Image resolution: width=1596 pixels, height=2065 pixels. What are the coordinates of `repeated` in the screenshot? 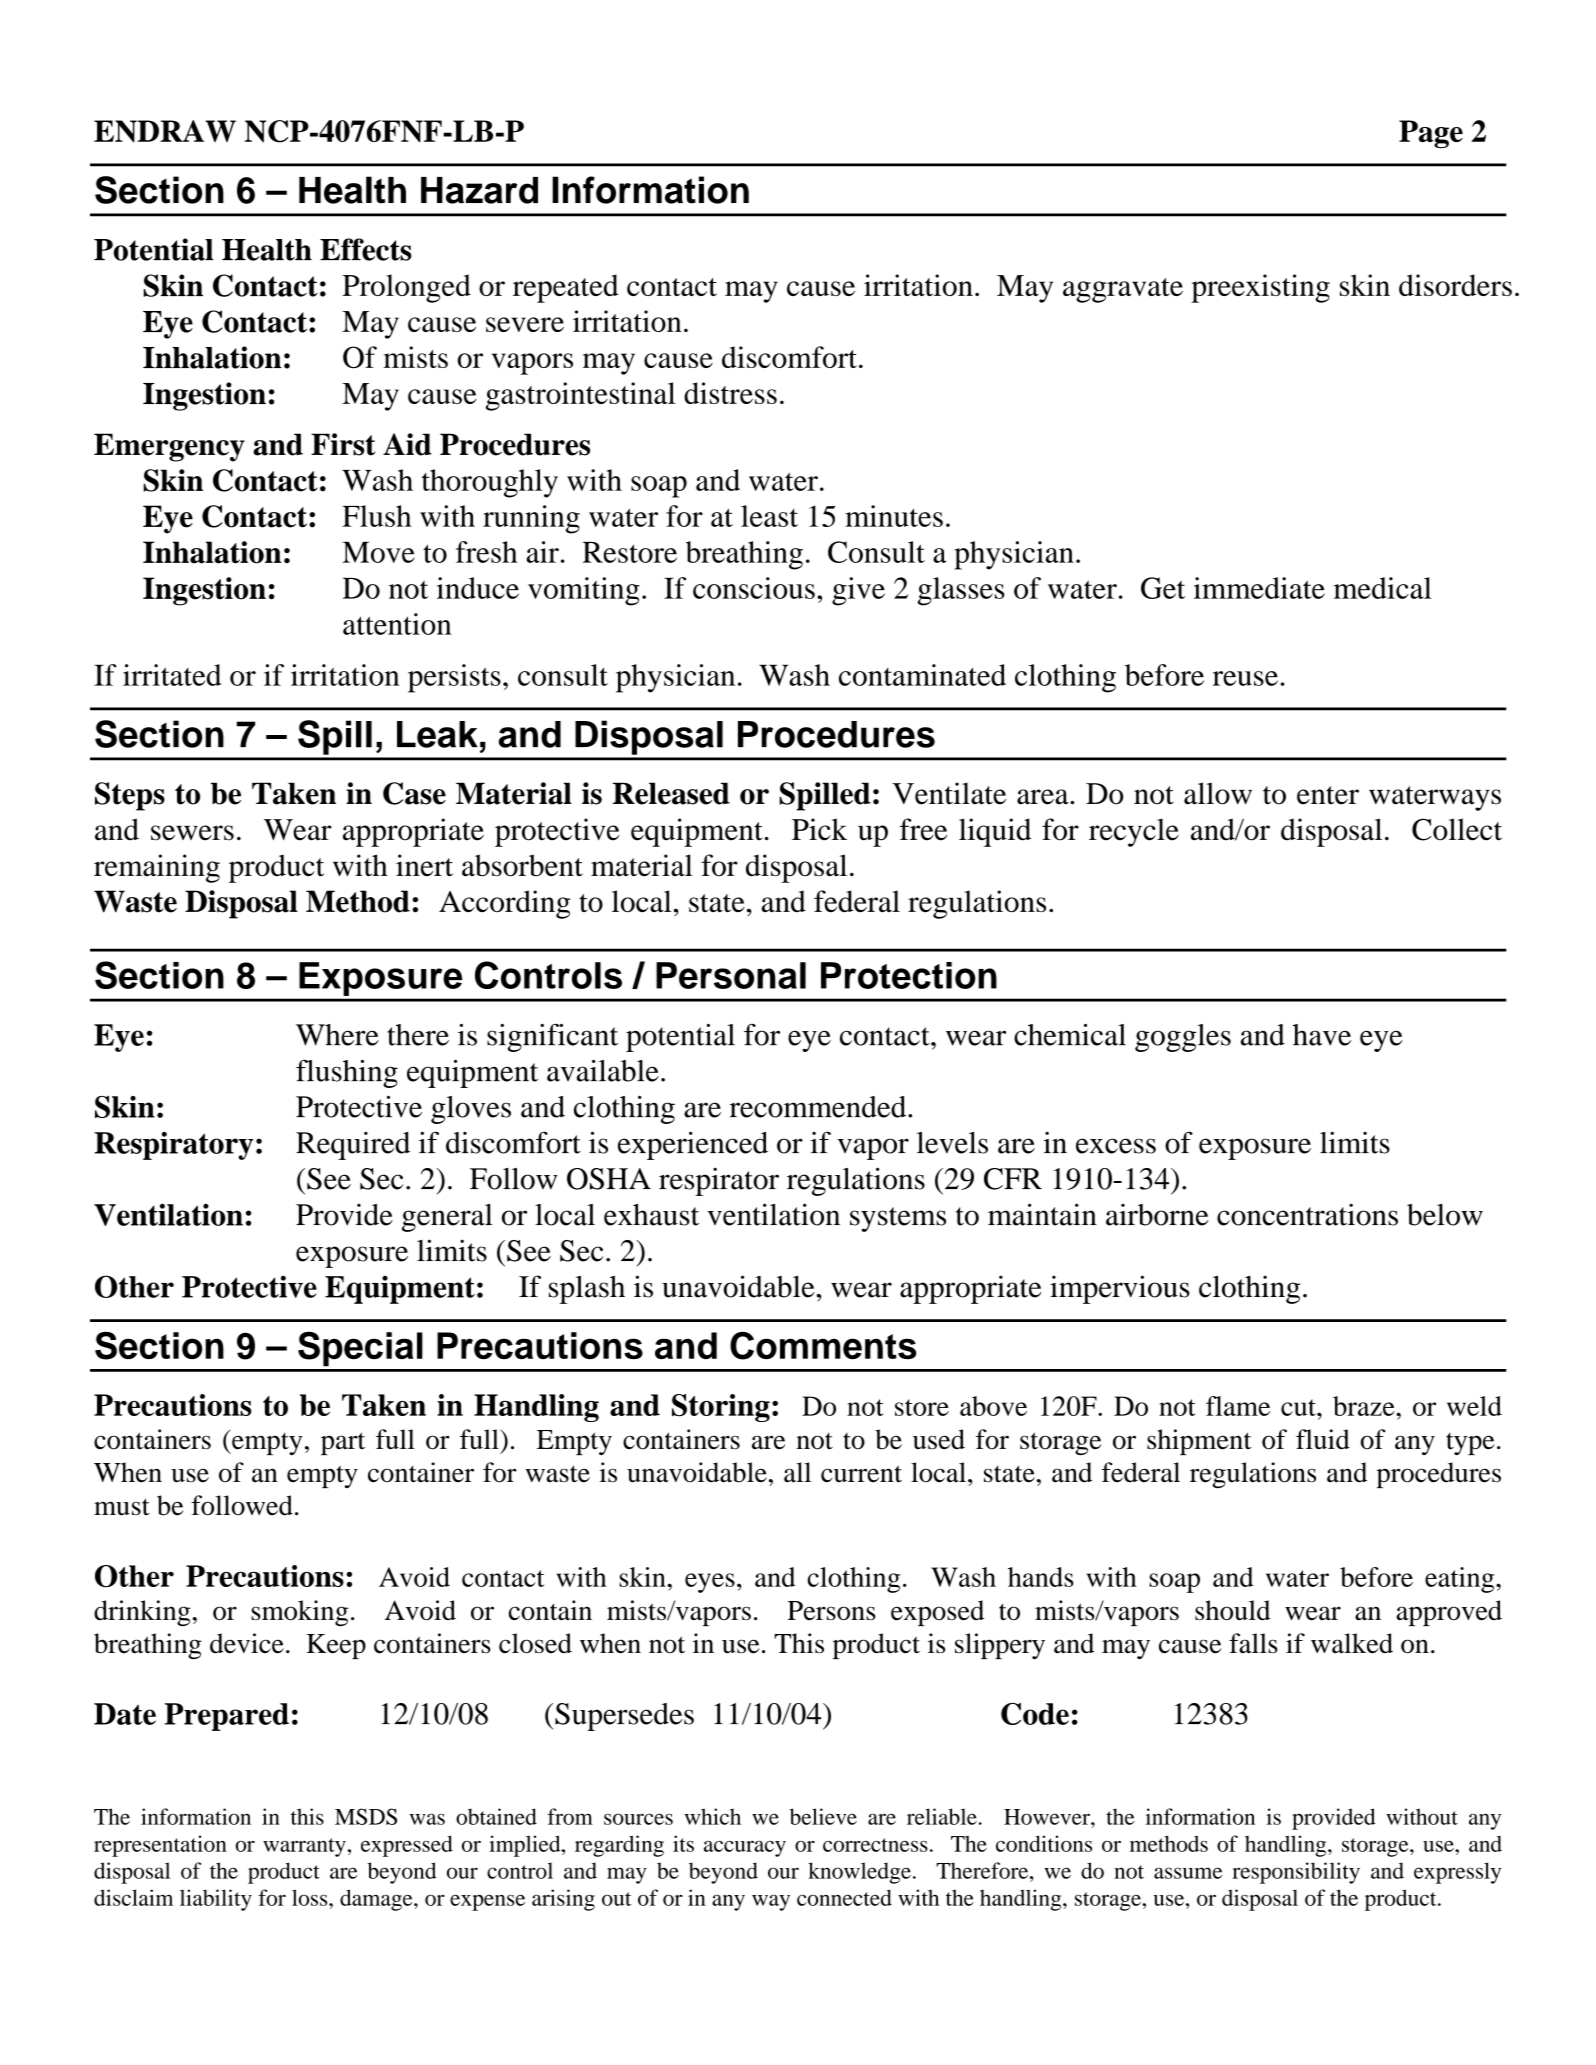 It's located at (566, 288).
